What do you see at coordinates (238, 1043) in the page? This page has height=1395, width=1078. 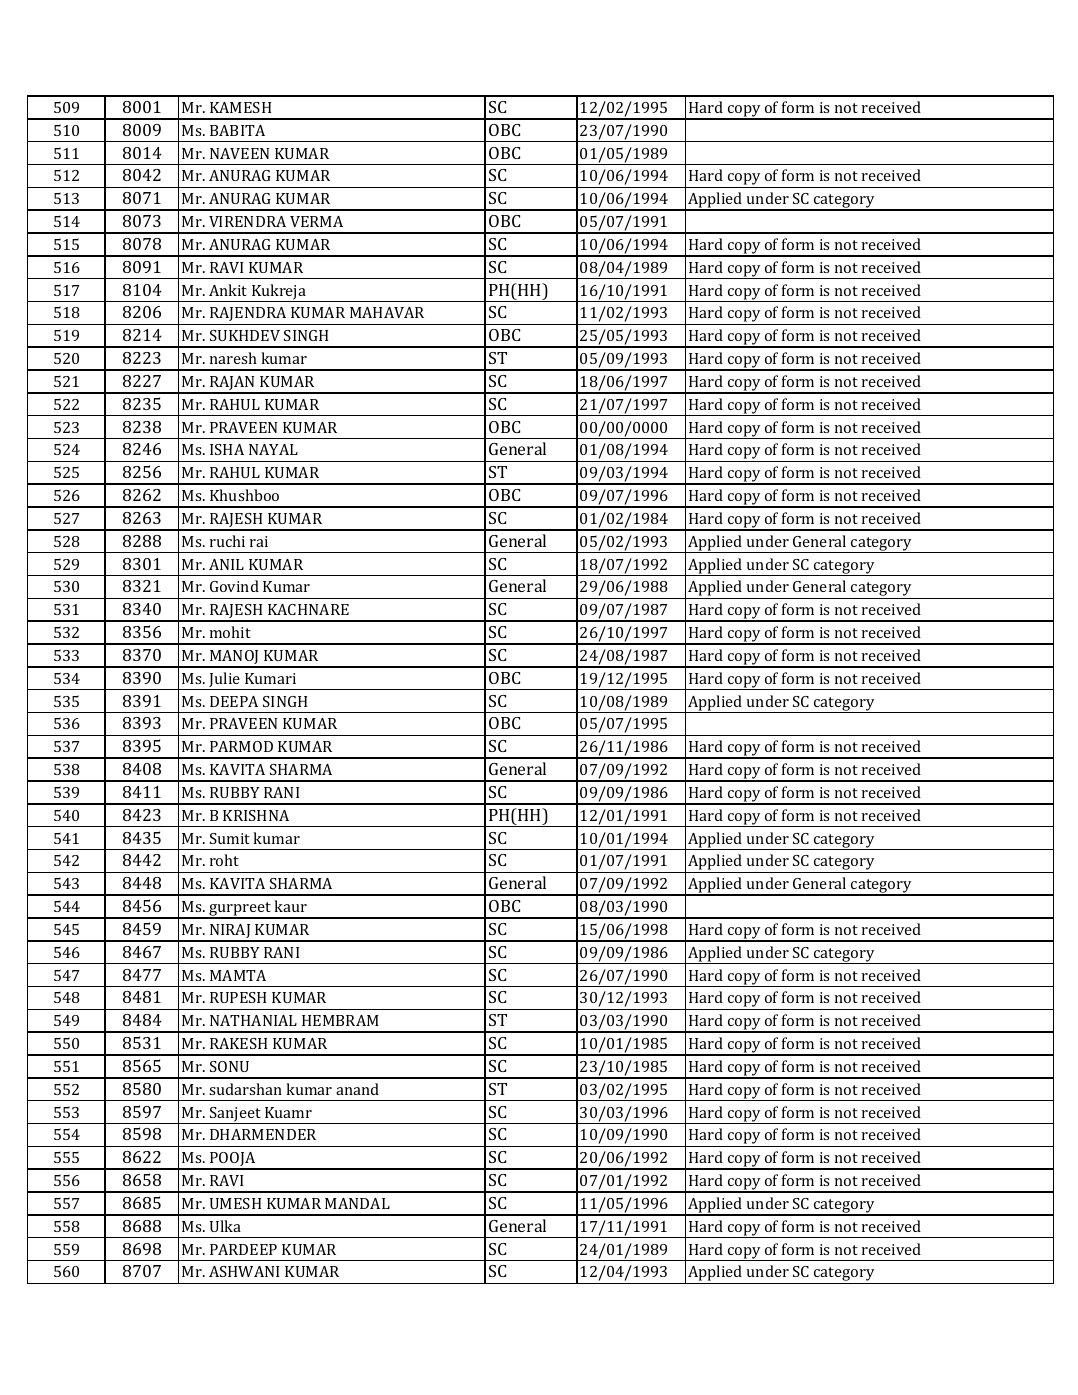 I see `RAKESH` at bounding box center [238, 1043].
